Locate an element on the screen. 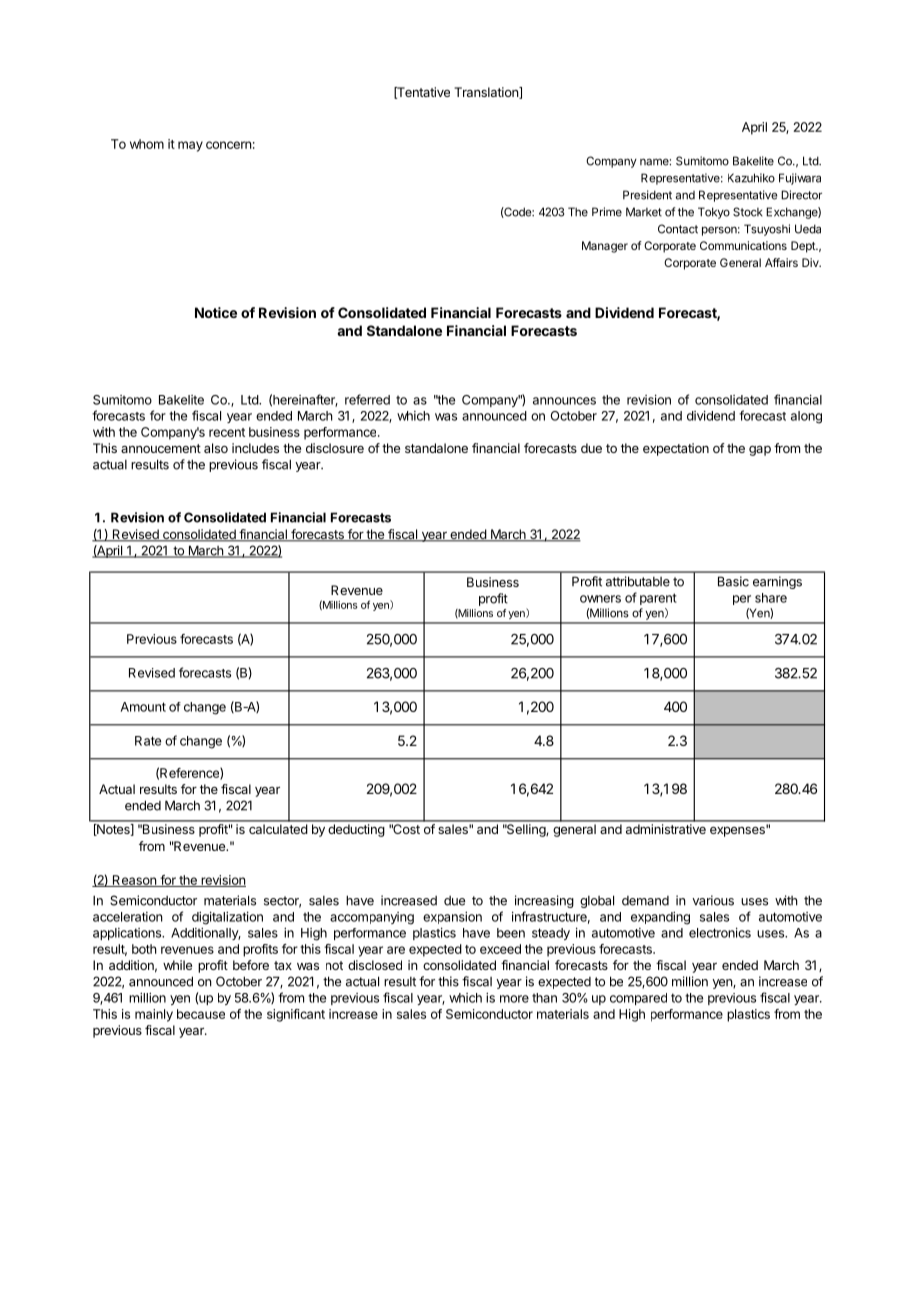 Image resolution: width=924 pixels, height=1308 pixels. Fujiwara is located at coordinates (800, 179).
